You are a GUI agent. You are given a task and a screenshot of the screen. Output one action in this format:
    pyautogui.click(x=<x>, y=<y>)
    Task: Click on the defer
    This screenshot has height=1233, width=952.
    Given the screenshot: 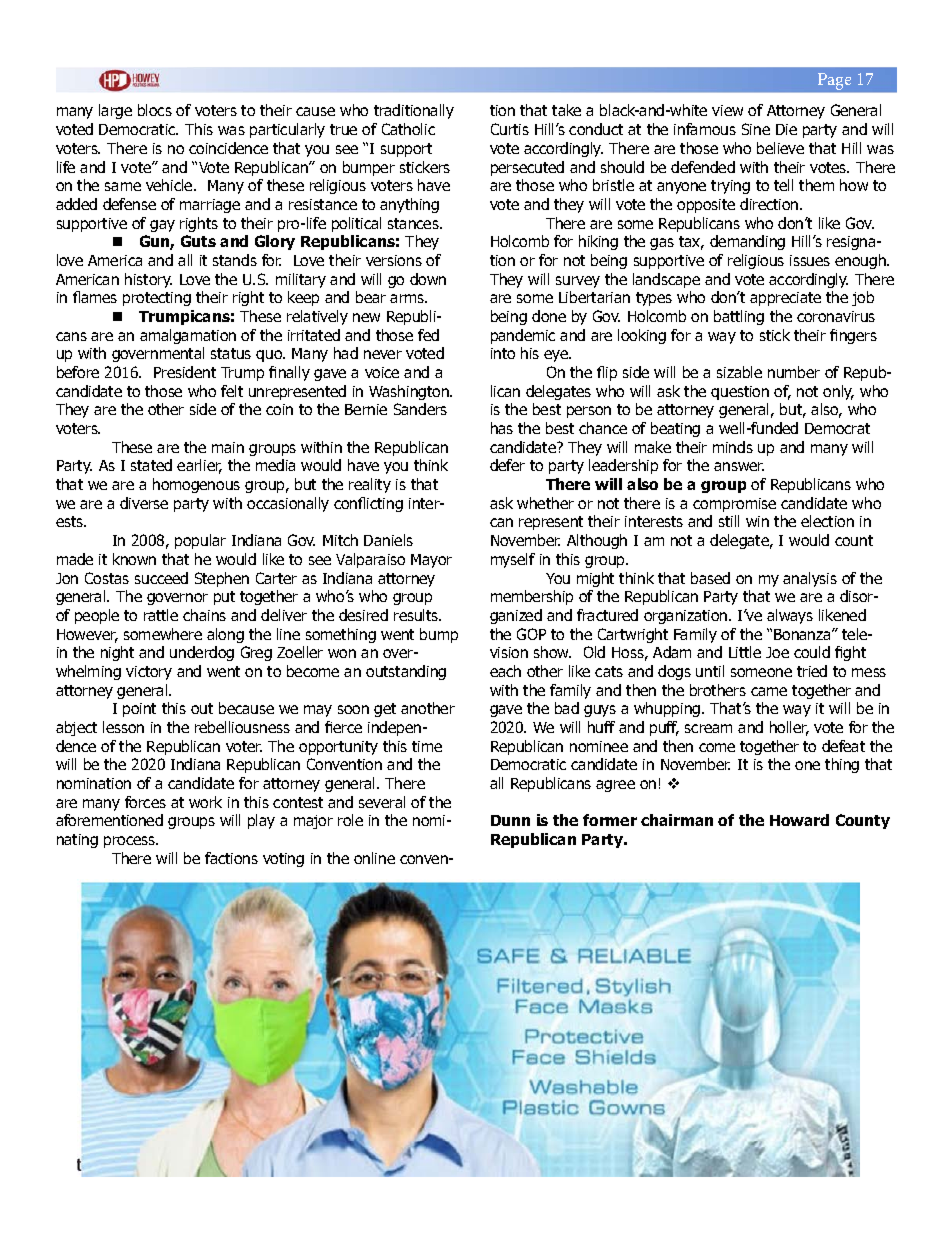 What is the action you would take?
    pyautogui.click(x=507, y=465)
